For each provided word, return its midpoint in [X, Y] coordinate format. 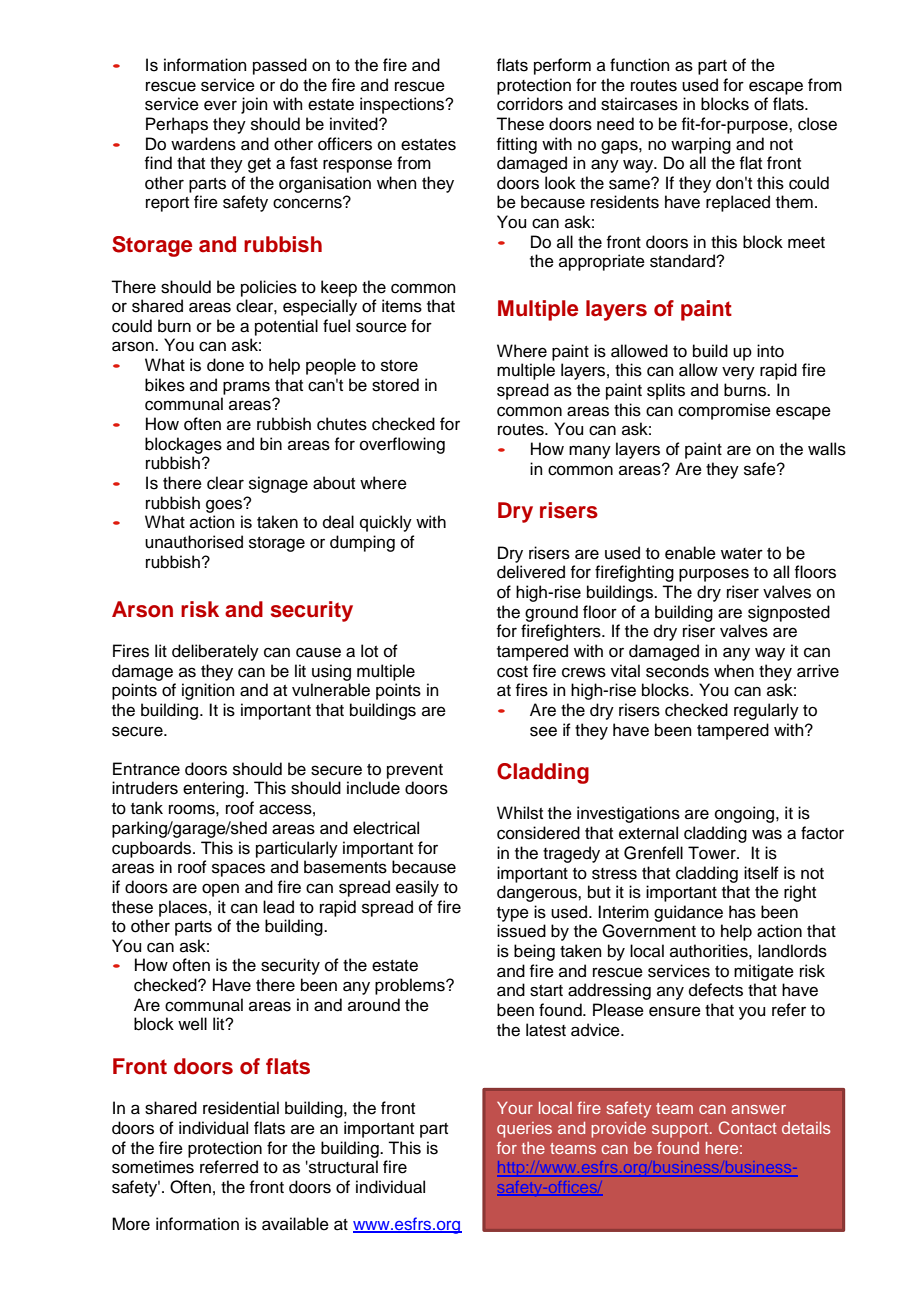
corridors [530, 104]
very [738, 373]
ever [220, 105]
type [513, 914]
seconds [677, 671]
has [742, 912]
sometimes [153, 1167]
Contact [748, 1127]
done [225, 365]
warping [701, 145]
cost [512, 672]
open [220, 890]
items [402, 306]
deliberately [215, 652]
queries [524, 1130]
